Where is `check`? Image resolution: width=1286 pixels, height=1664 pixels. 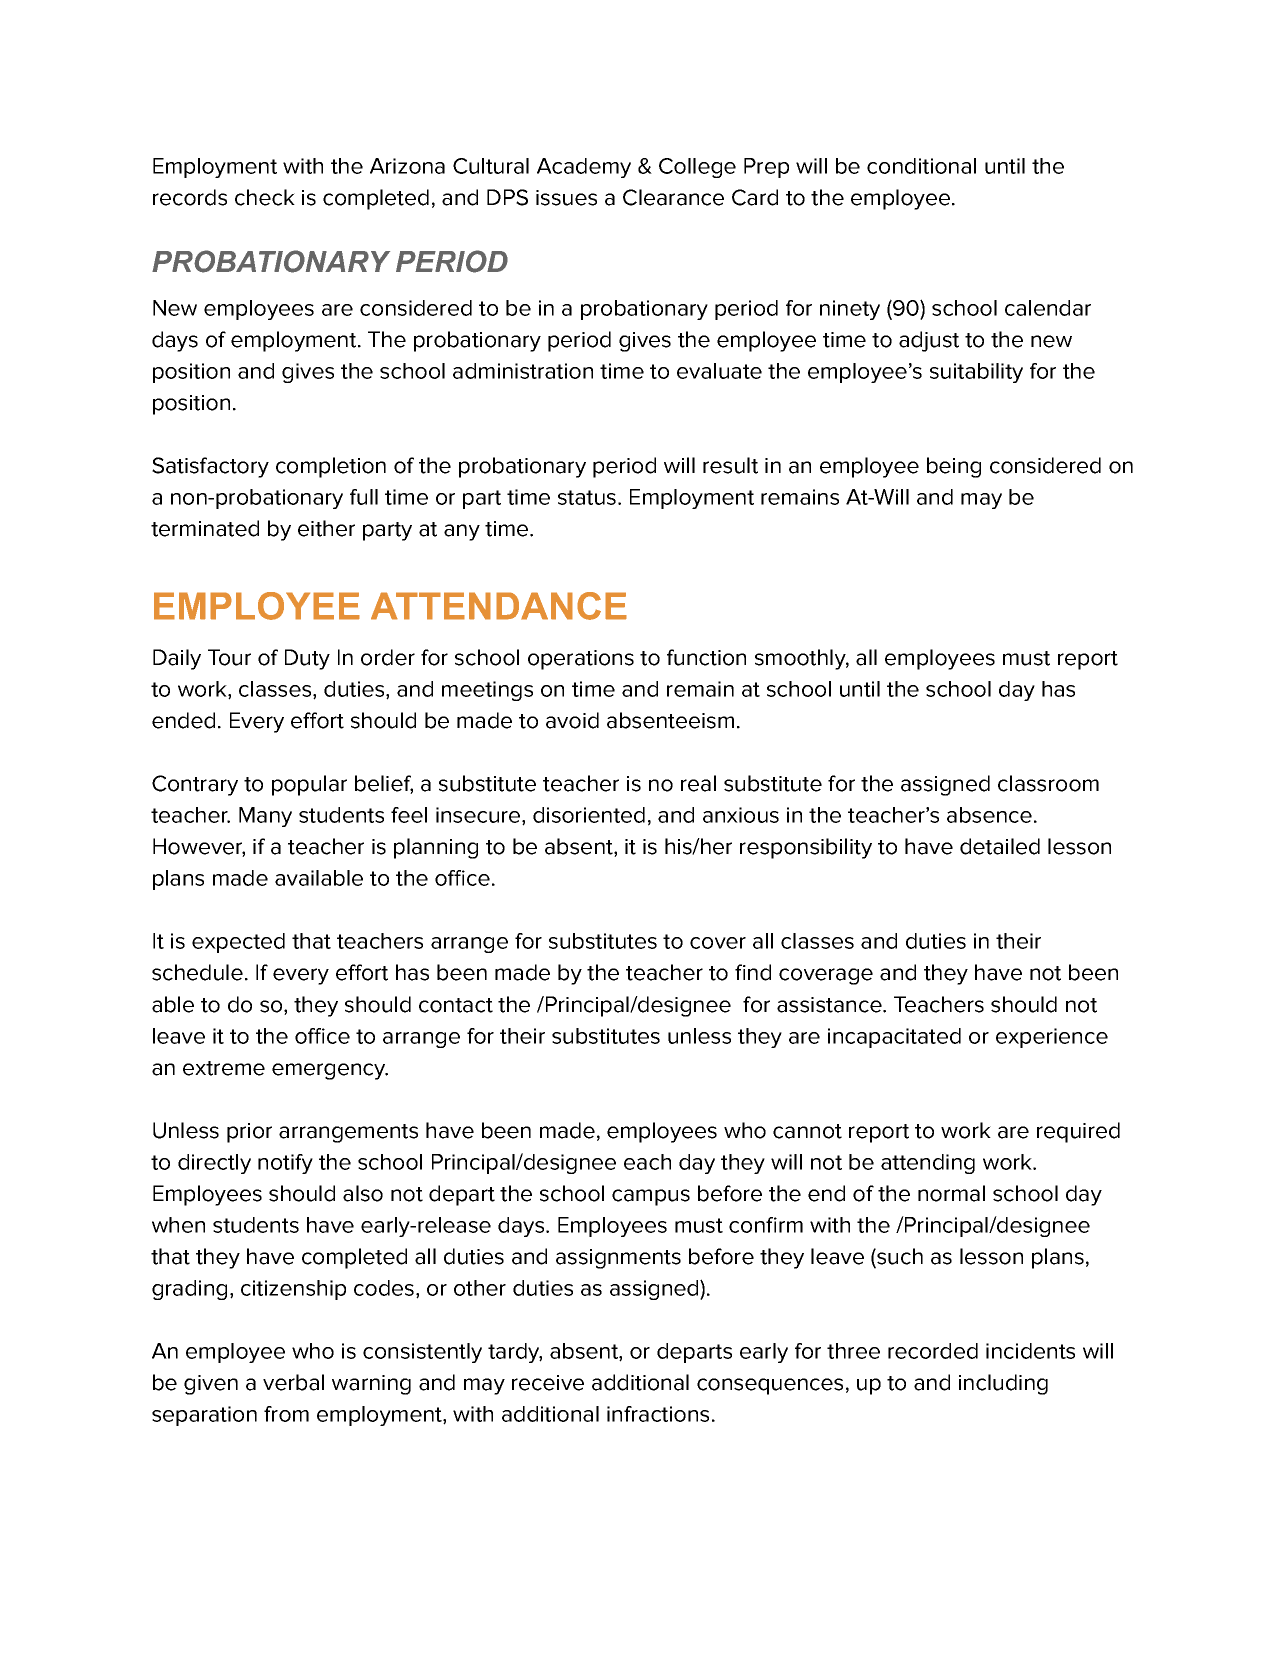 check is located at coordinates (265, 197).
